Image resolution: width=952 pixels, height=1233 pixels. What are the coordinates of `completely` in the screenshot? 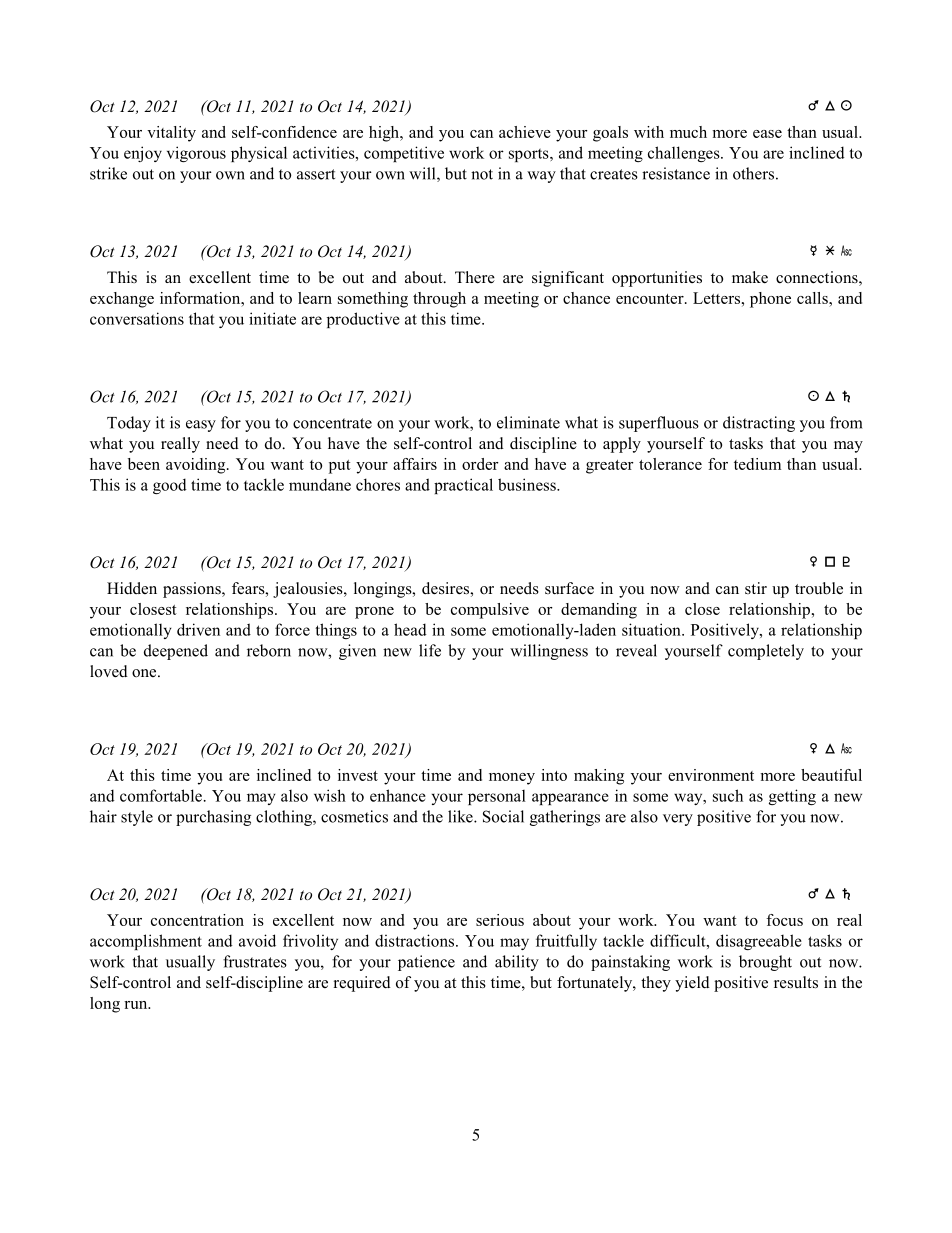 It's located at (766, 652).
